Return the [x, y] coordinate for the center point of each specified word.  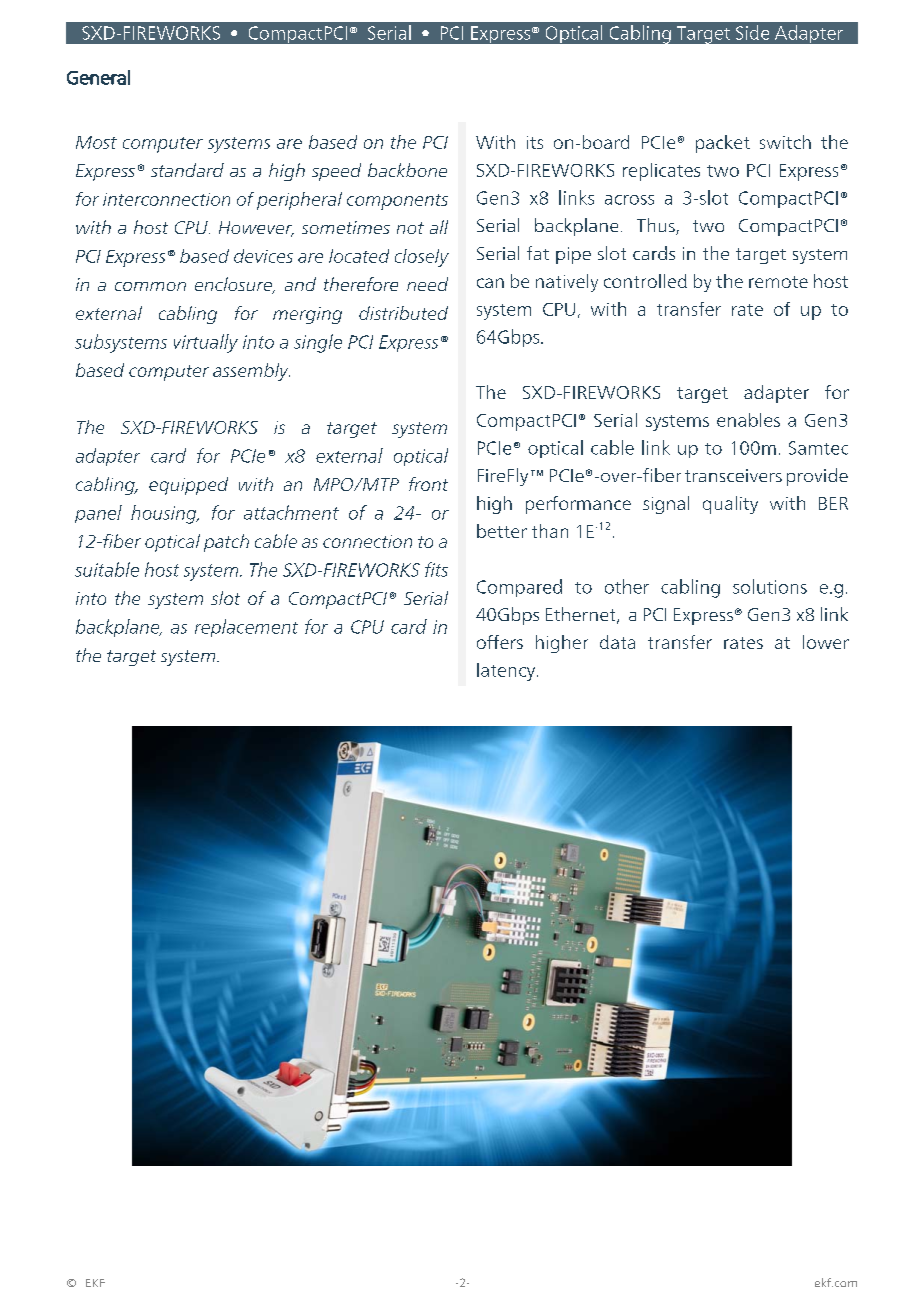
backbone [407, 170]
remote [778, 282]
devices [263, 256]
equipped [188, 486]
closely [422, 258]
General [98, 77]
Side [752, 32]
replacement [246, 628]
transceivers [733, 475]
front [428, 484]
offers [500, 642]
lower [826, 642]
